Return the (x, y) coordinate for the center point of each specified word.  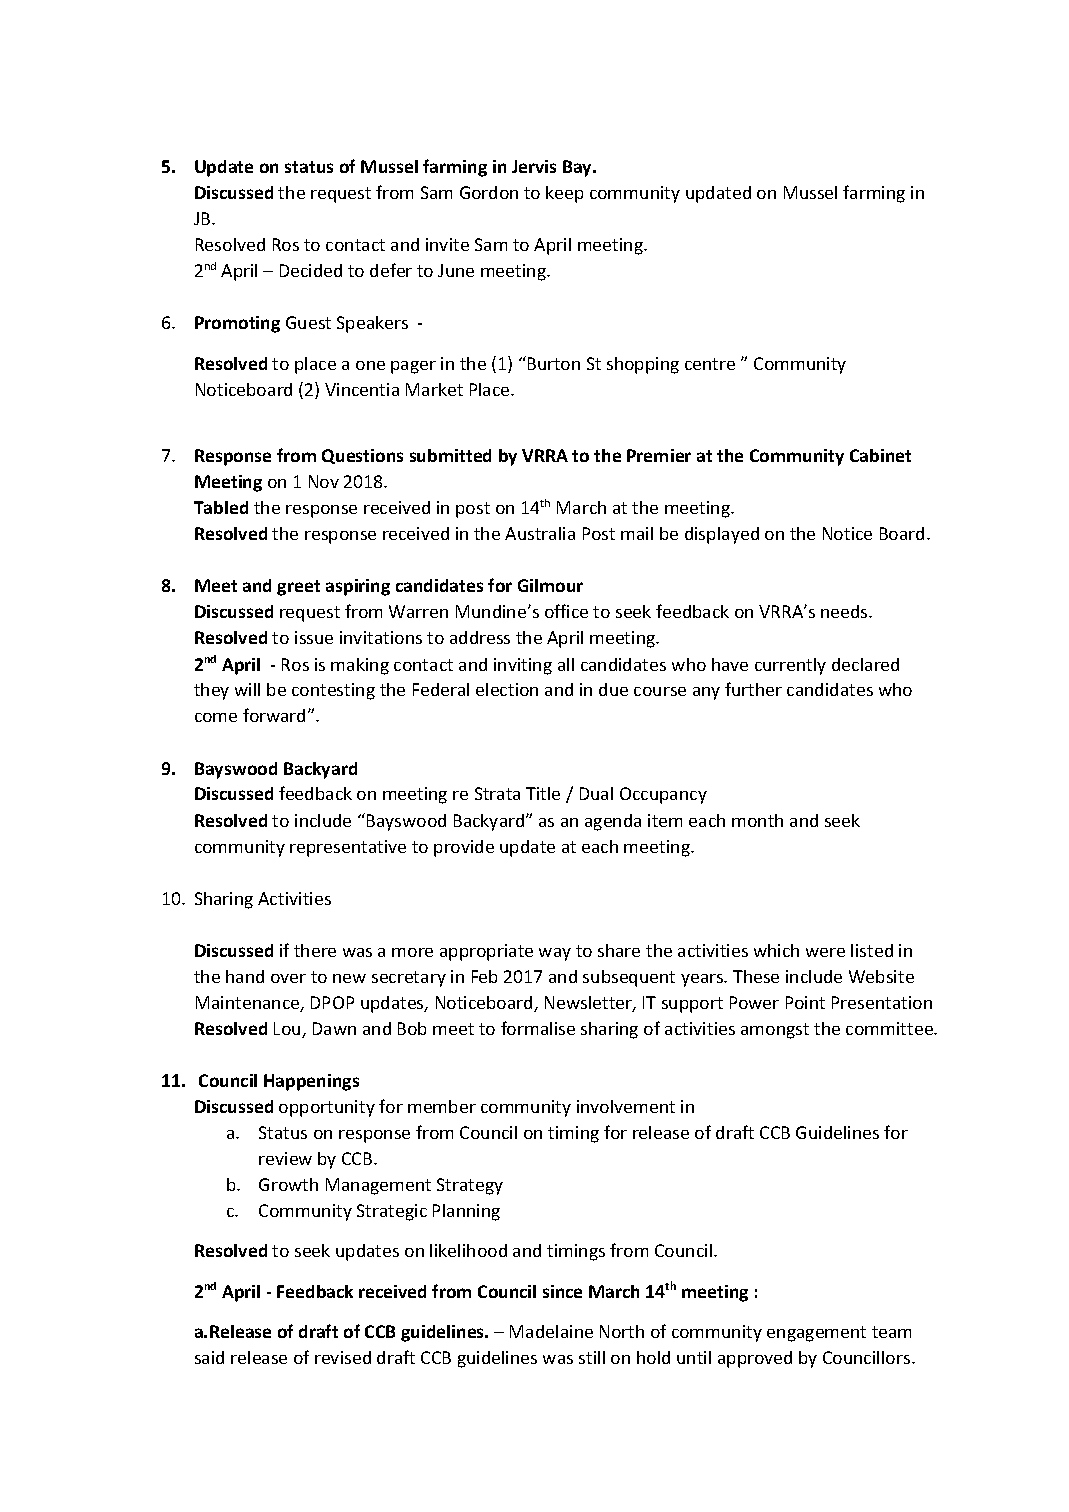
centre (710, 364)
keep (564, 194)
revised (343, 1357)
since (562, 1291)
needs (845, 611)
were (825, 952)
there (315, 950)
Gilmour (550, 585)
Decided (311, 270)
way (555, 954)
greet (298, 588)
